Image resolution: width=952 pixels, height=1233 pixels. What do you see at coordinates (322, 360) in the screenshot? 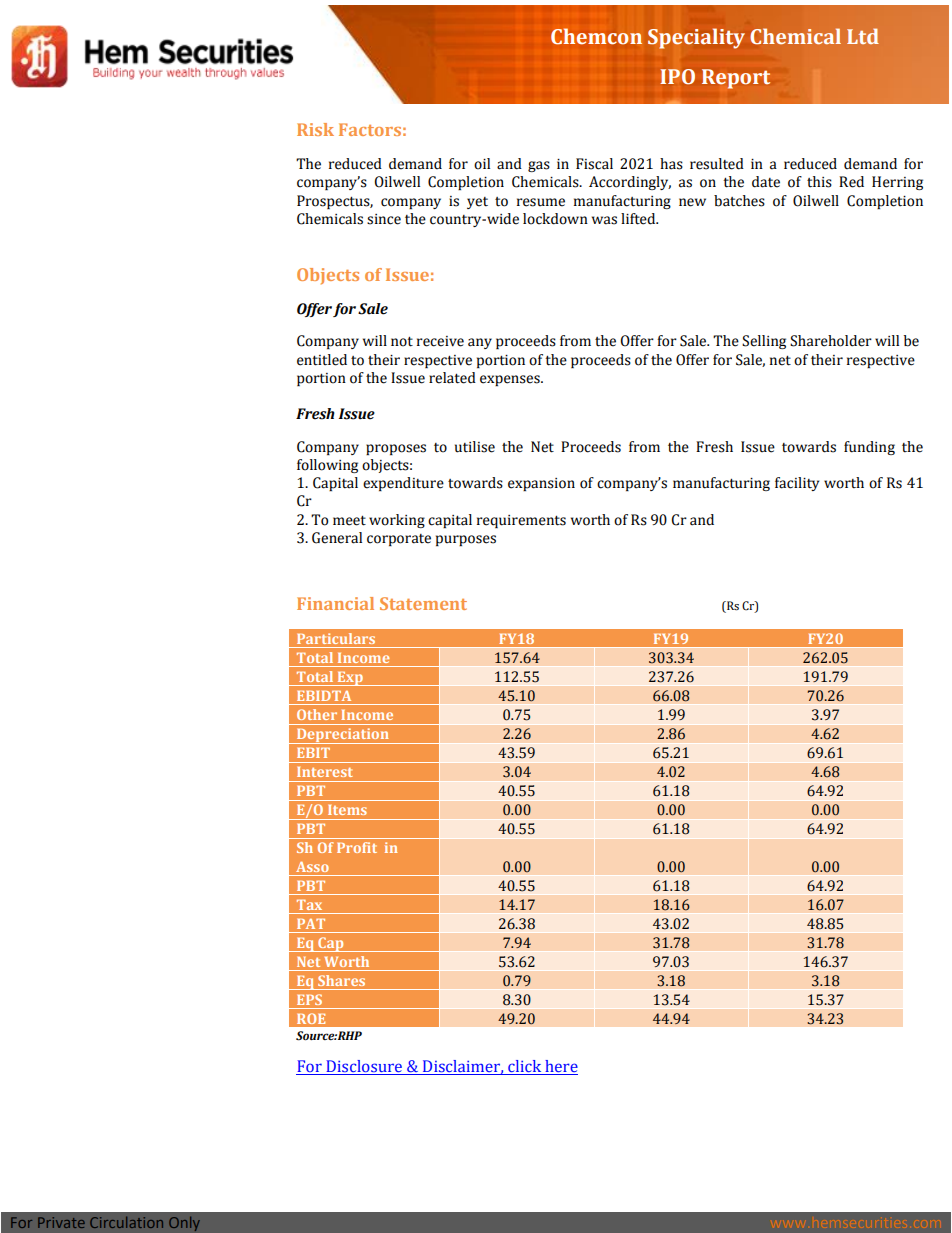
I see `entitled` at bounding box center [322, 360].
